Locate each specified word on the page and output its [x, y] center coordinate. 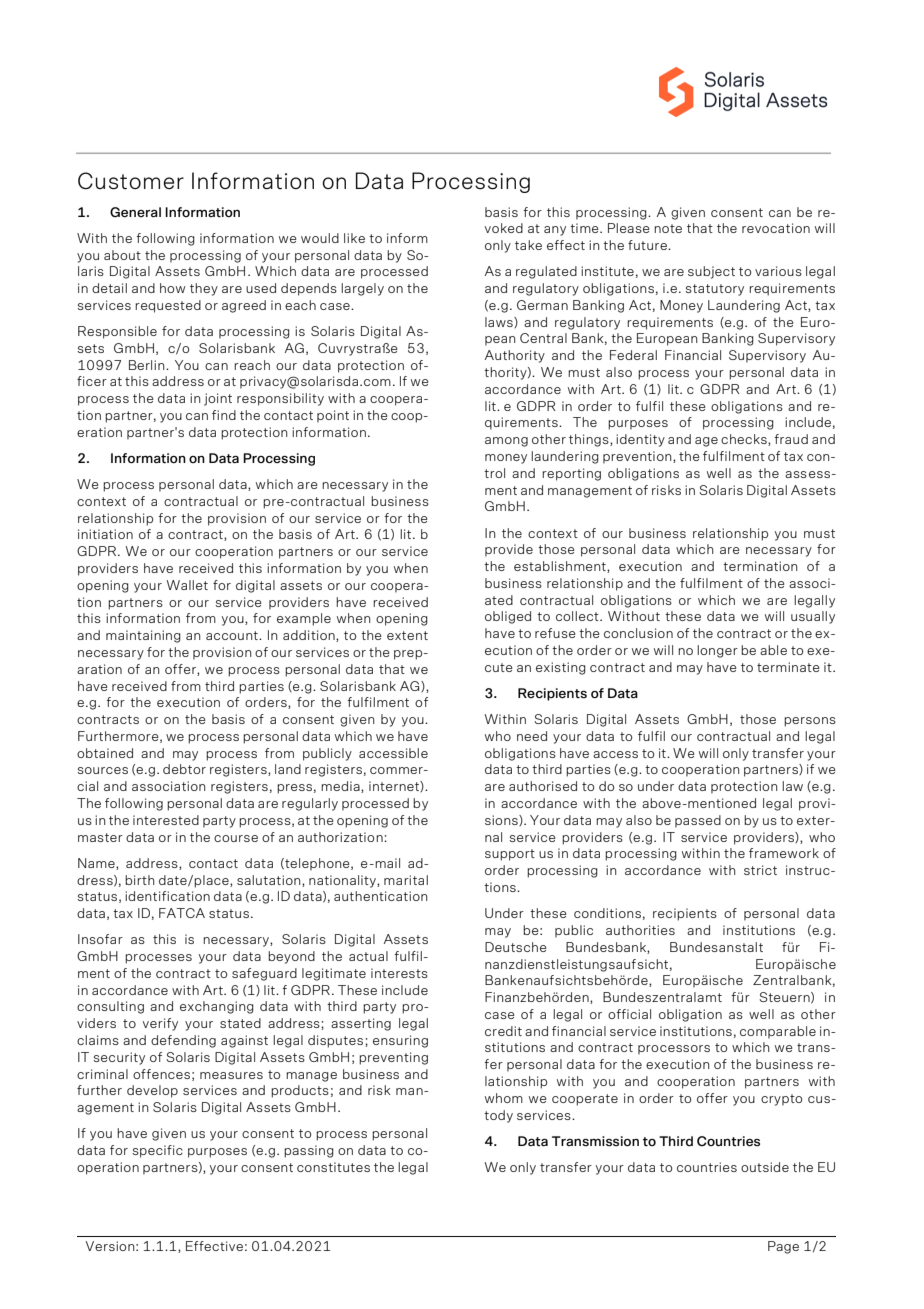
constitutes [333, 1167]
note [668, 228]
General [135, 212]
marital [406, 880]
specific [157, 1151]
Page [783, 1247]
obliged [508, 617]
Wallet [187, 585]
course [236, 838]
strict [760, 870]
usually [813, 617]
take [528, 245]
